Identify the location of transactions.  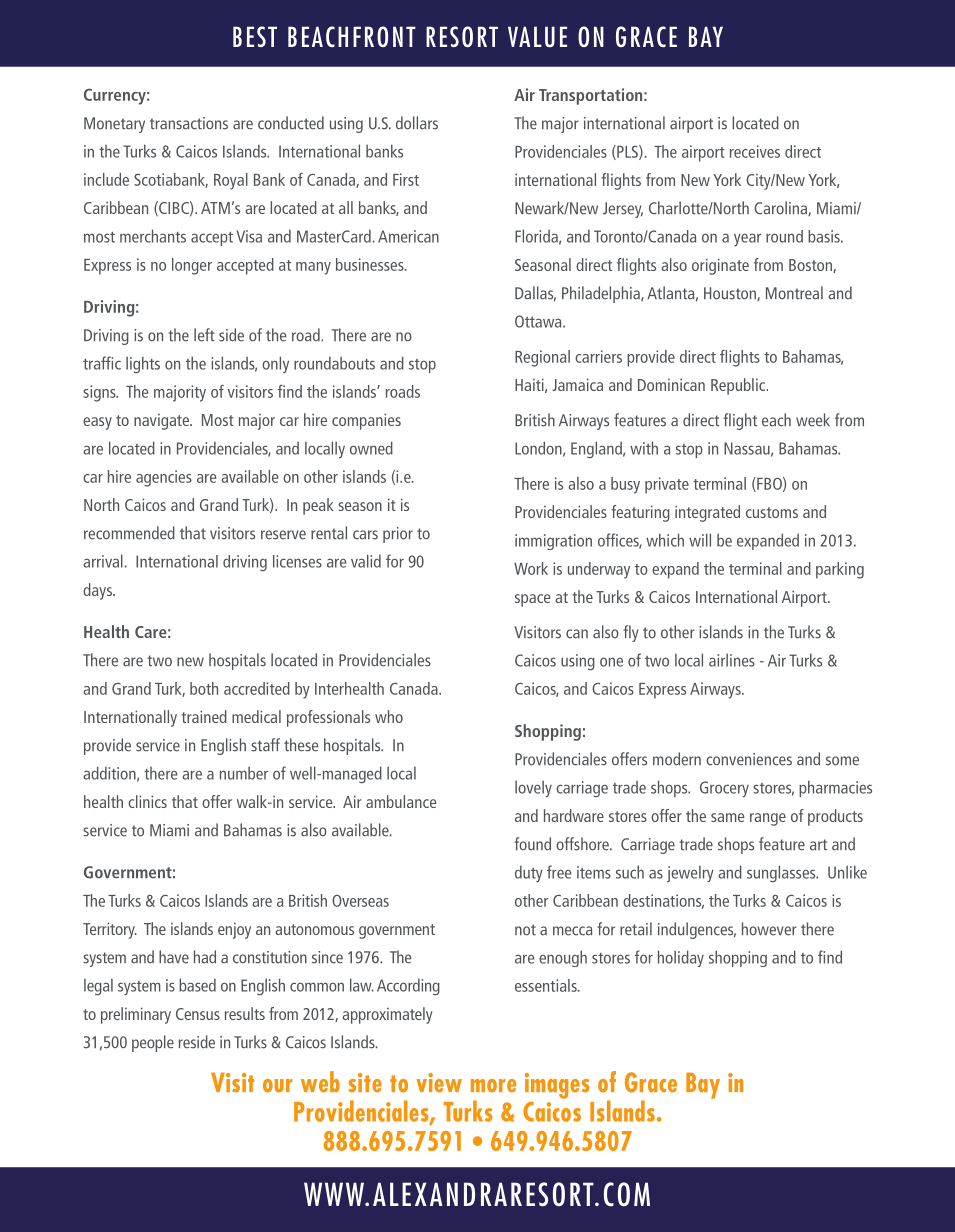
(189, 123).
